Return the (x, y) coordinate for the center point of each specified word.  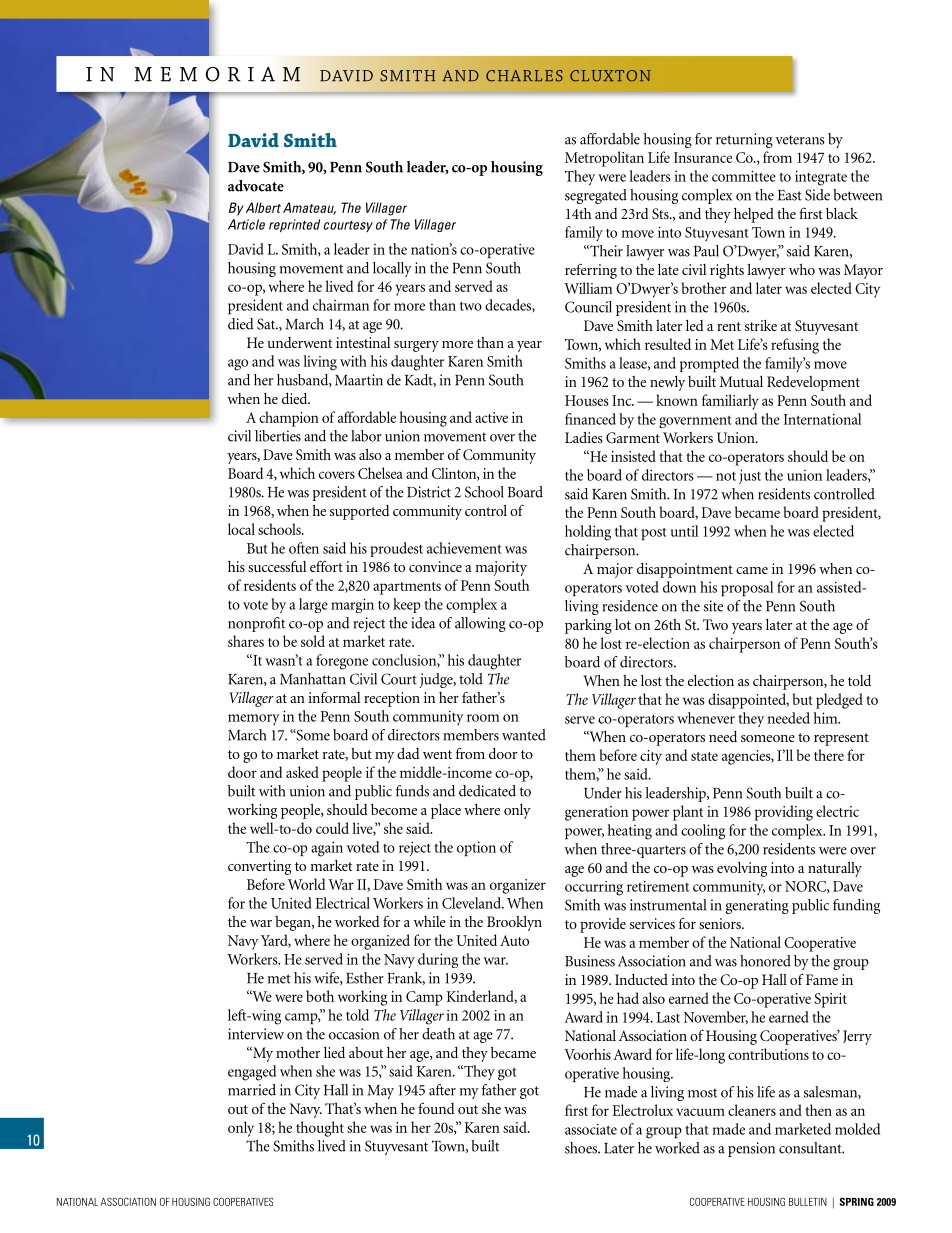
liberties (278, 436)
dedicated (487, 791)
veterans (800, 140)
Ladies (584, 437)
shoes (582, 1148)
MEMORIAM (217, 74)
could (332, 828)
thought (320, 1129)
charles (524, 76)
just (750, 476)
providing (784, 813)
